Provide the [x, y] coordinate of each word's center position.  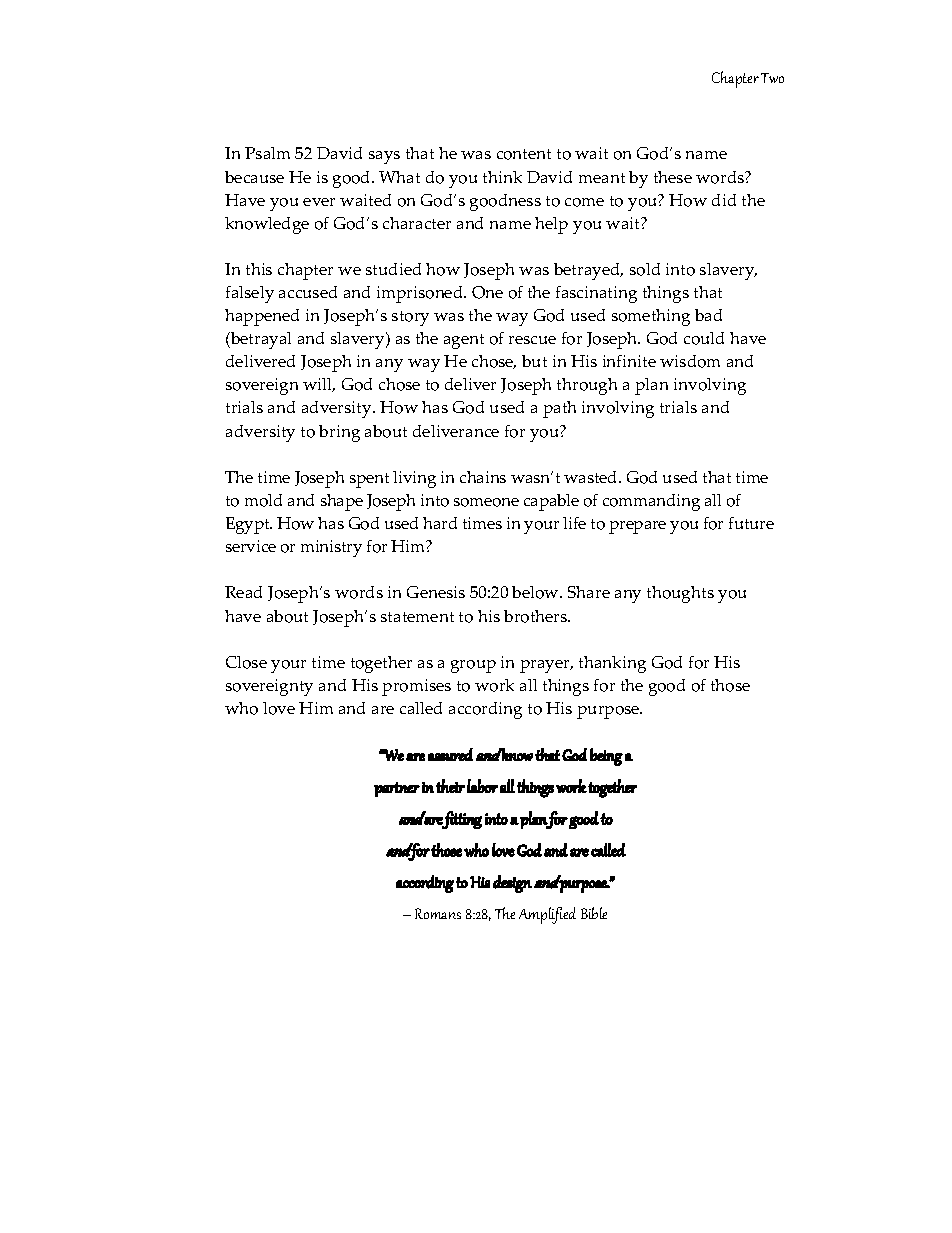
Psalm [267, 153]
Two [772, 78]
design [512, 884]
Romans [438, 913]
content [524, 154]
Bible [594, 913]
